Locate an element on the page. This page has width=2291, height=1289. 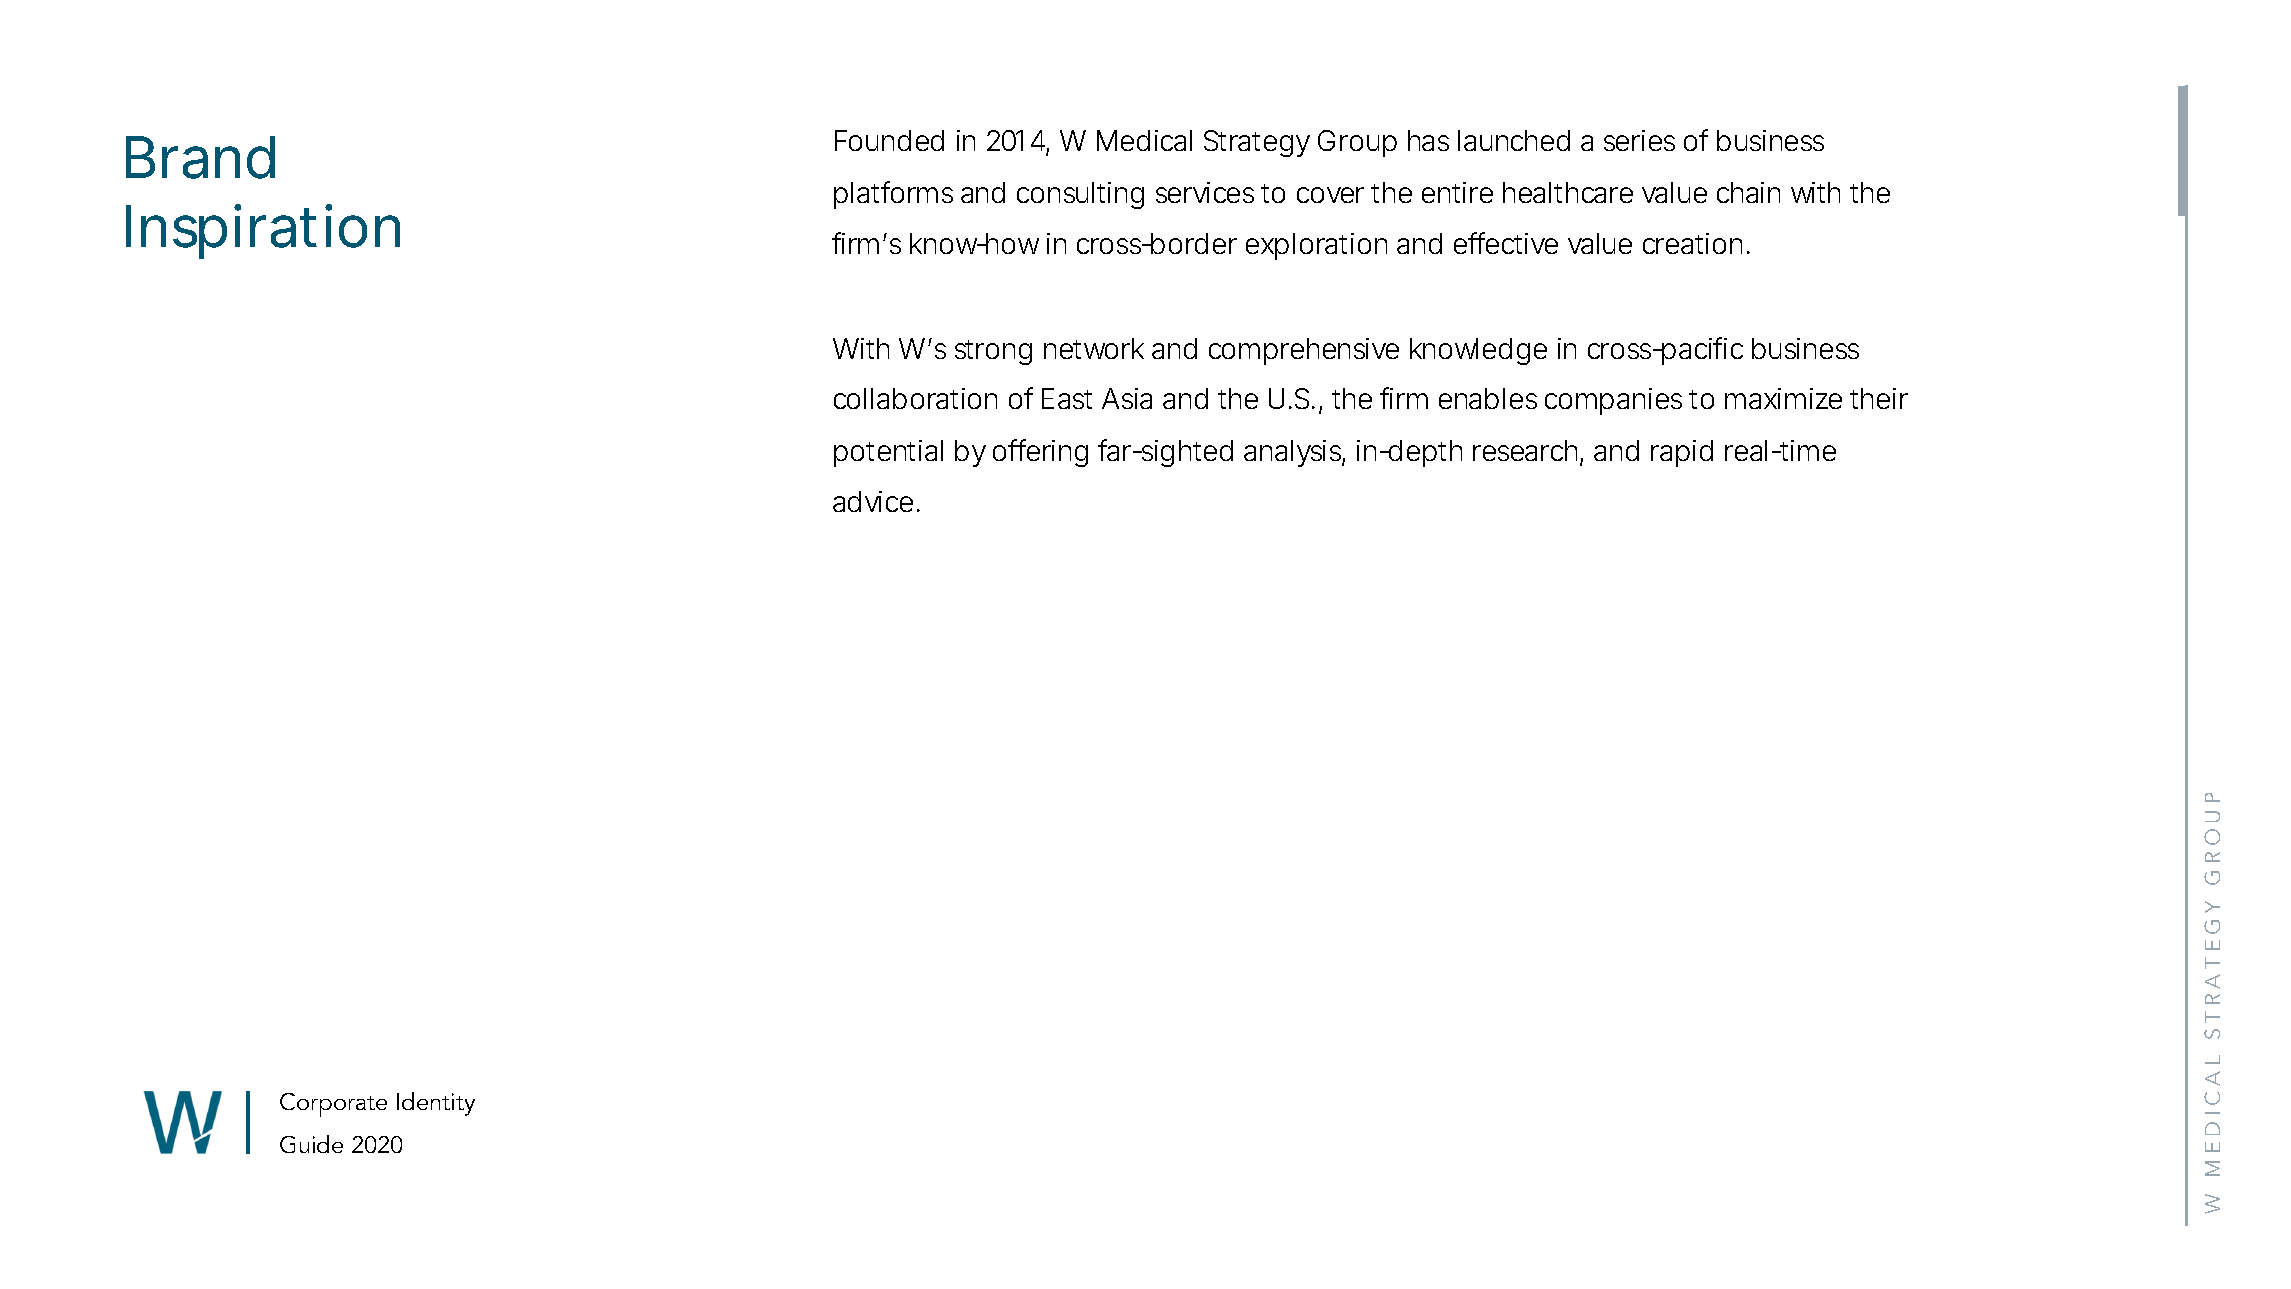
platforms is located at coordinates (893, 195).
